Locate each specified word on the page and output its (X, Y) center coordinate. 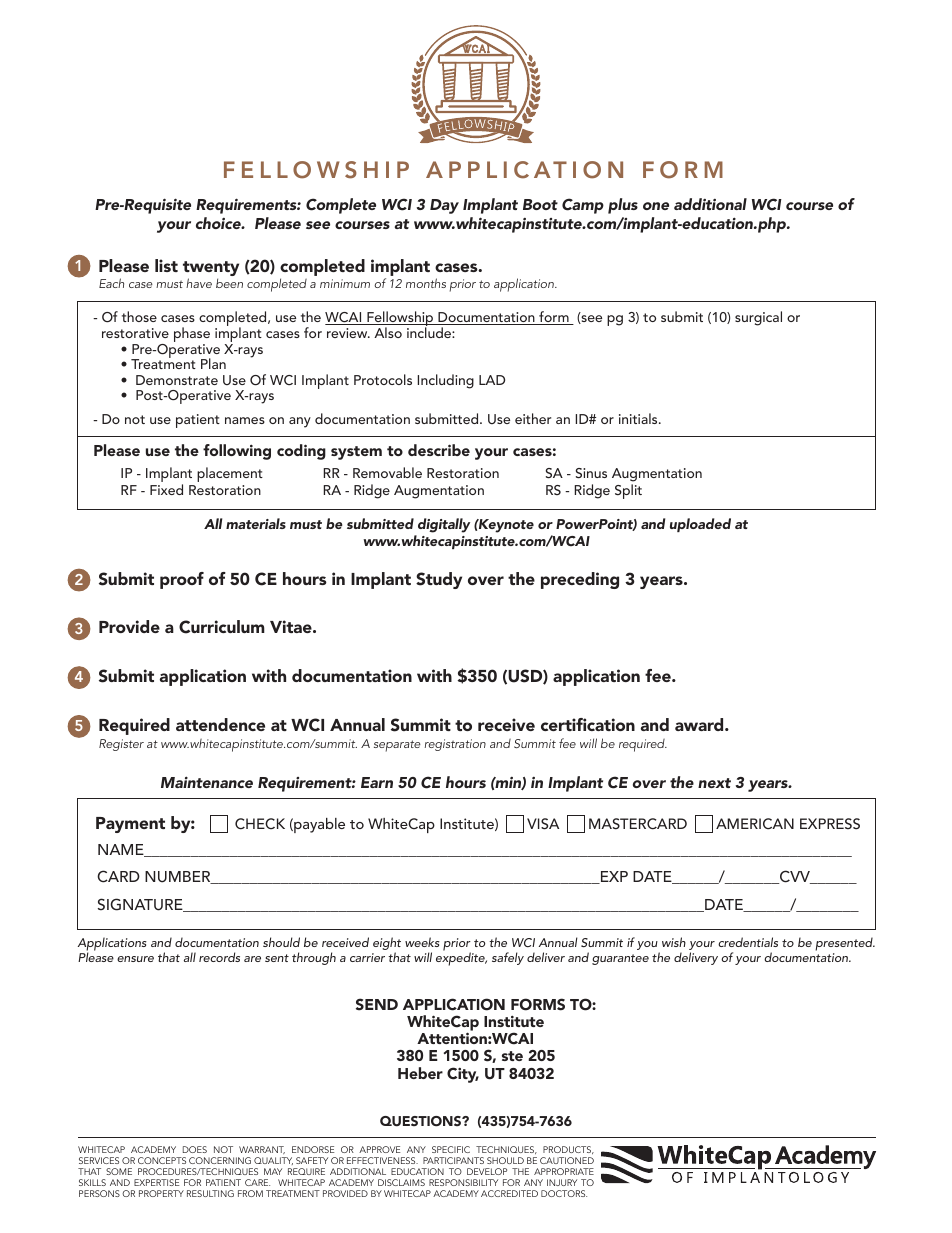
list (166, 265)
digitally (442, 527)
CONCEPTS (162, 1160)
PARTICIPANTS (453, 1160)
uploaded (700, 525)
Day (444, 206)
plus (623, 206)
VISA (543, 824)
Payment (130, 825)
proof (182, 580)
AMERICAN (755, 824)
